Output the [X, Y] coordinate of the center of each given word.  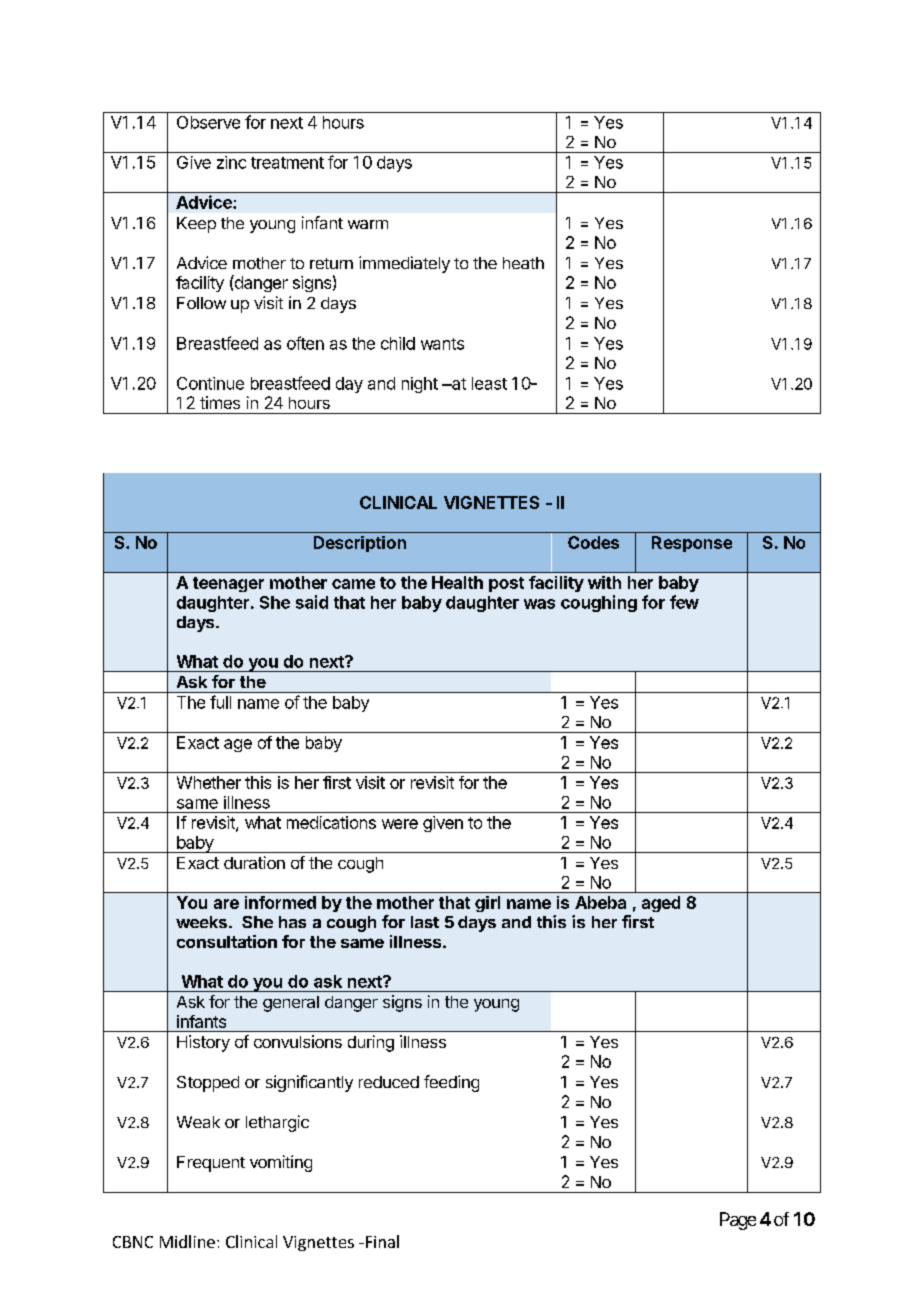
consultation [227, 941]
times [220, 402]
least [489, 383]
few [684, 602]
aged [661, 904]
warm [368, 224]
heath [523, 263]
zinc [231, 162]
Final [381, 1241]
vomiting [281, 1163]
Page [738, 1221]
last [425, 922]
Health [457, 582]
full [220, 702]
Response [692, 544]
